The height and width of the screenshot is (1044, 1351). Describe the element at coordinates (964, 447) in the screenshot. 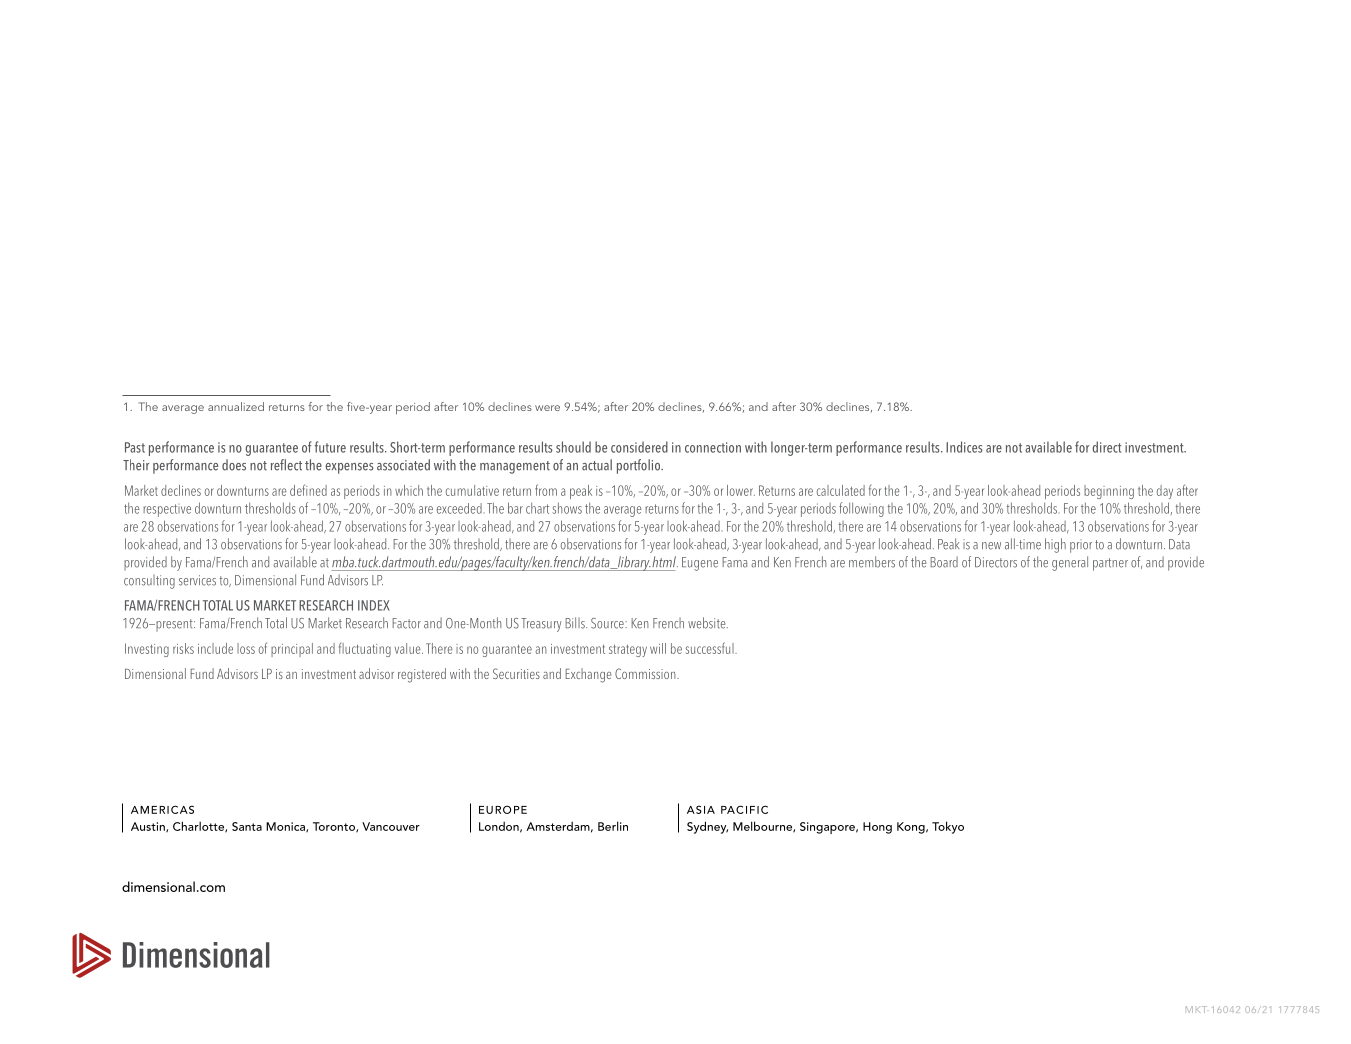

I see `Indices` at that location.
